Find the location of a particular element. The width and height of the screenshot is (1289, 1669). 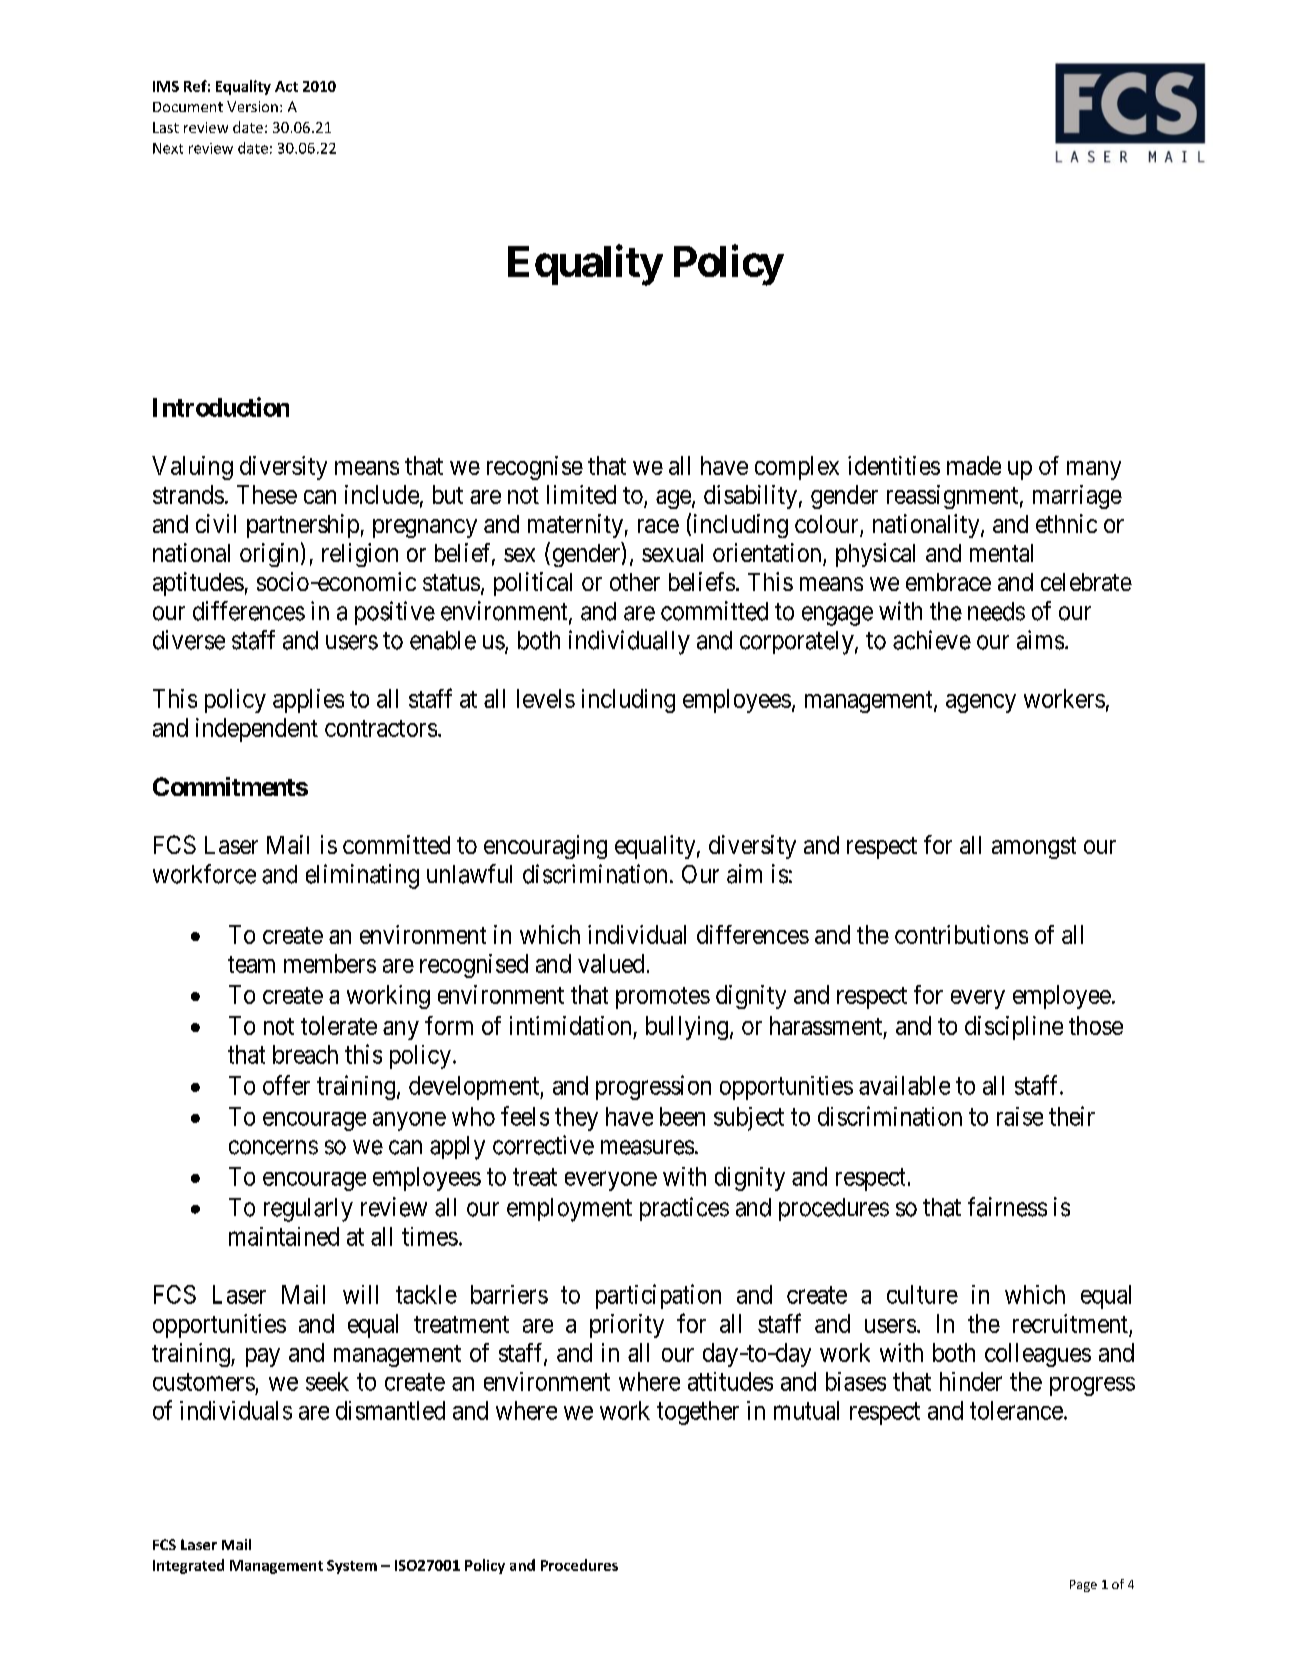

needs is located at coordinates (996, 611).
